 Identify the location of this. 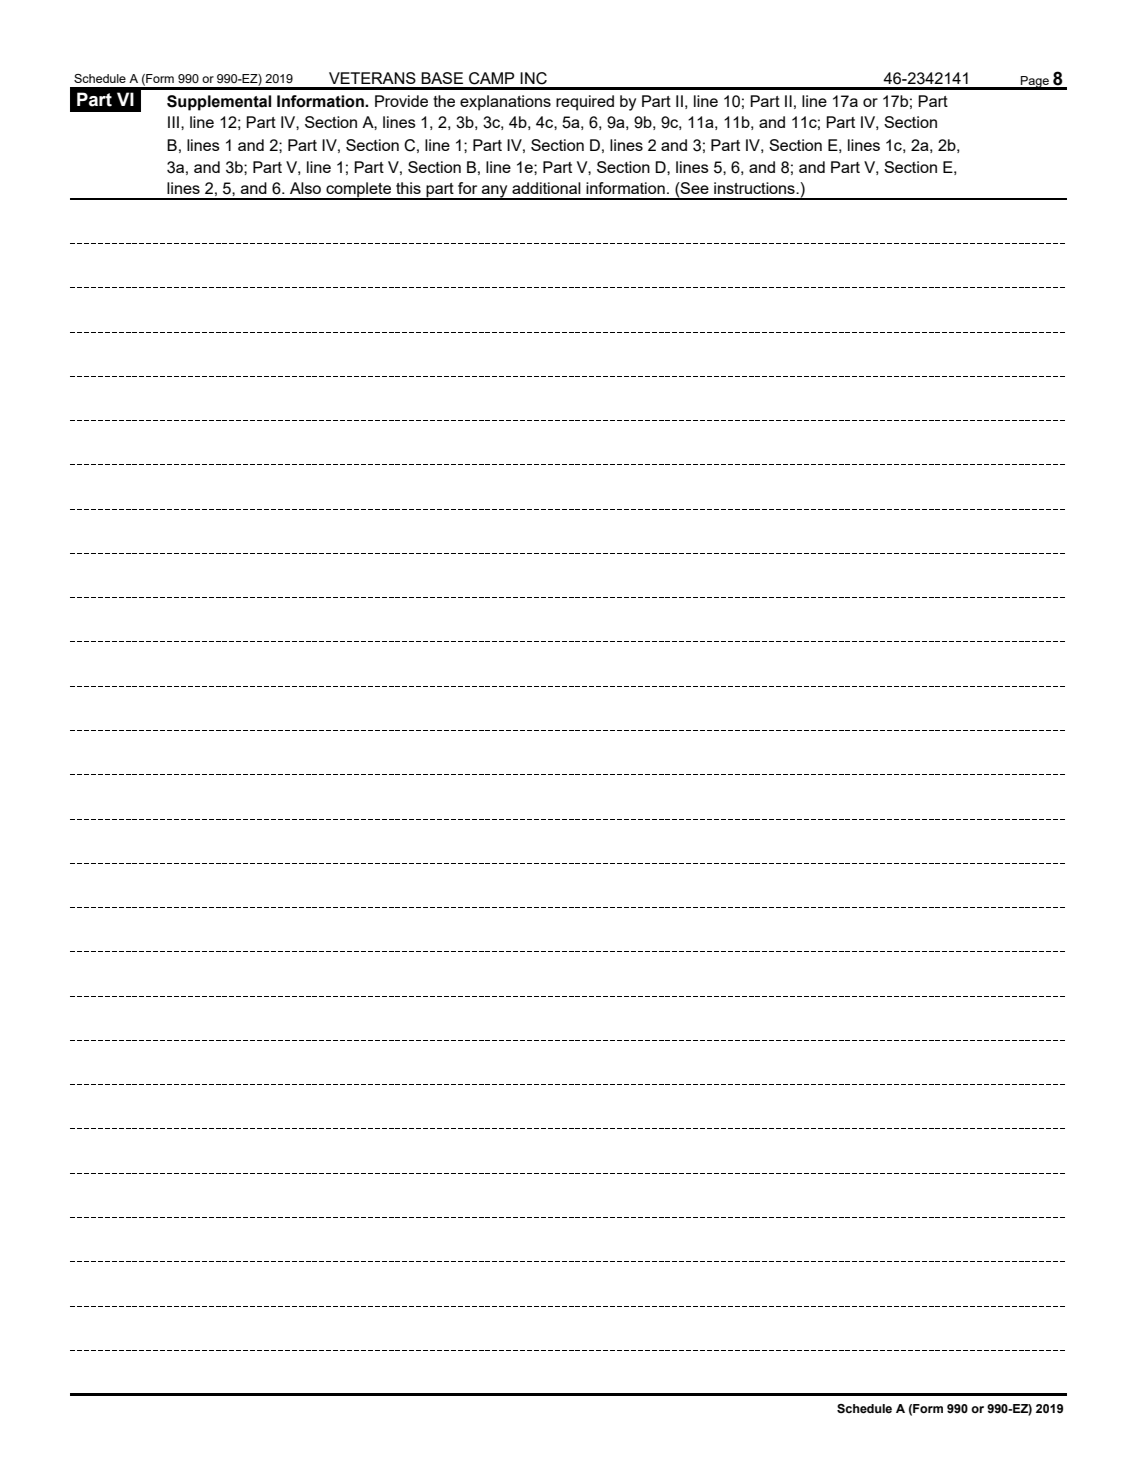
(408, 188).
